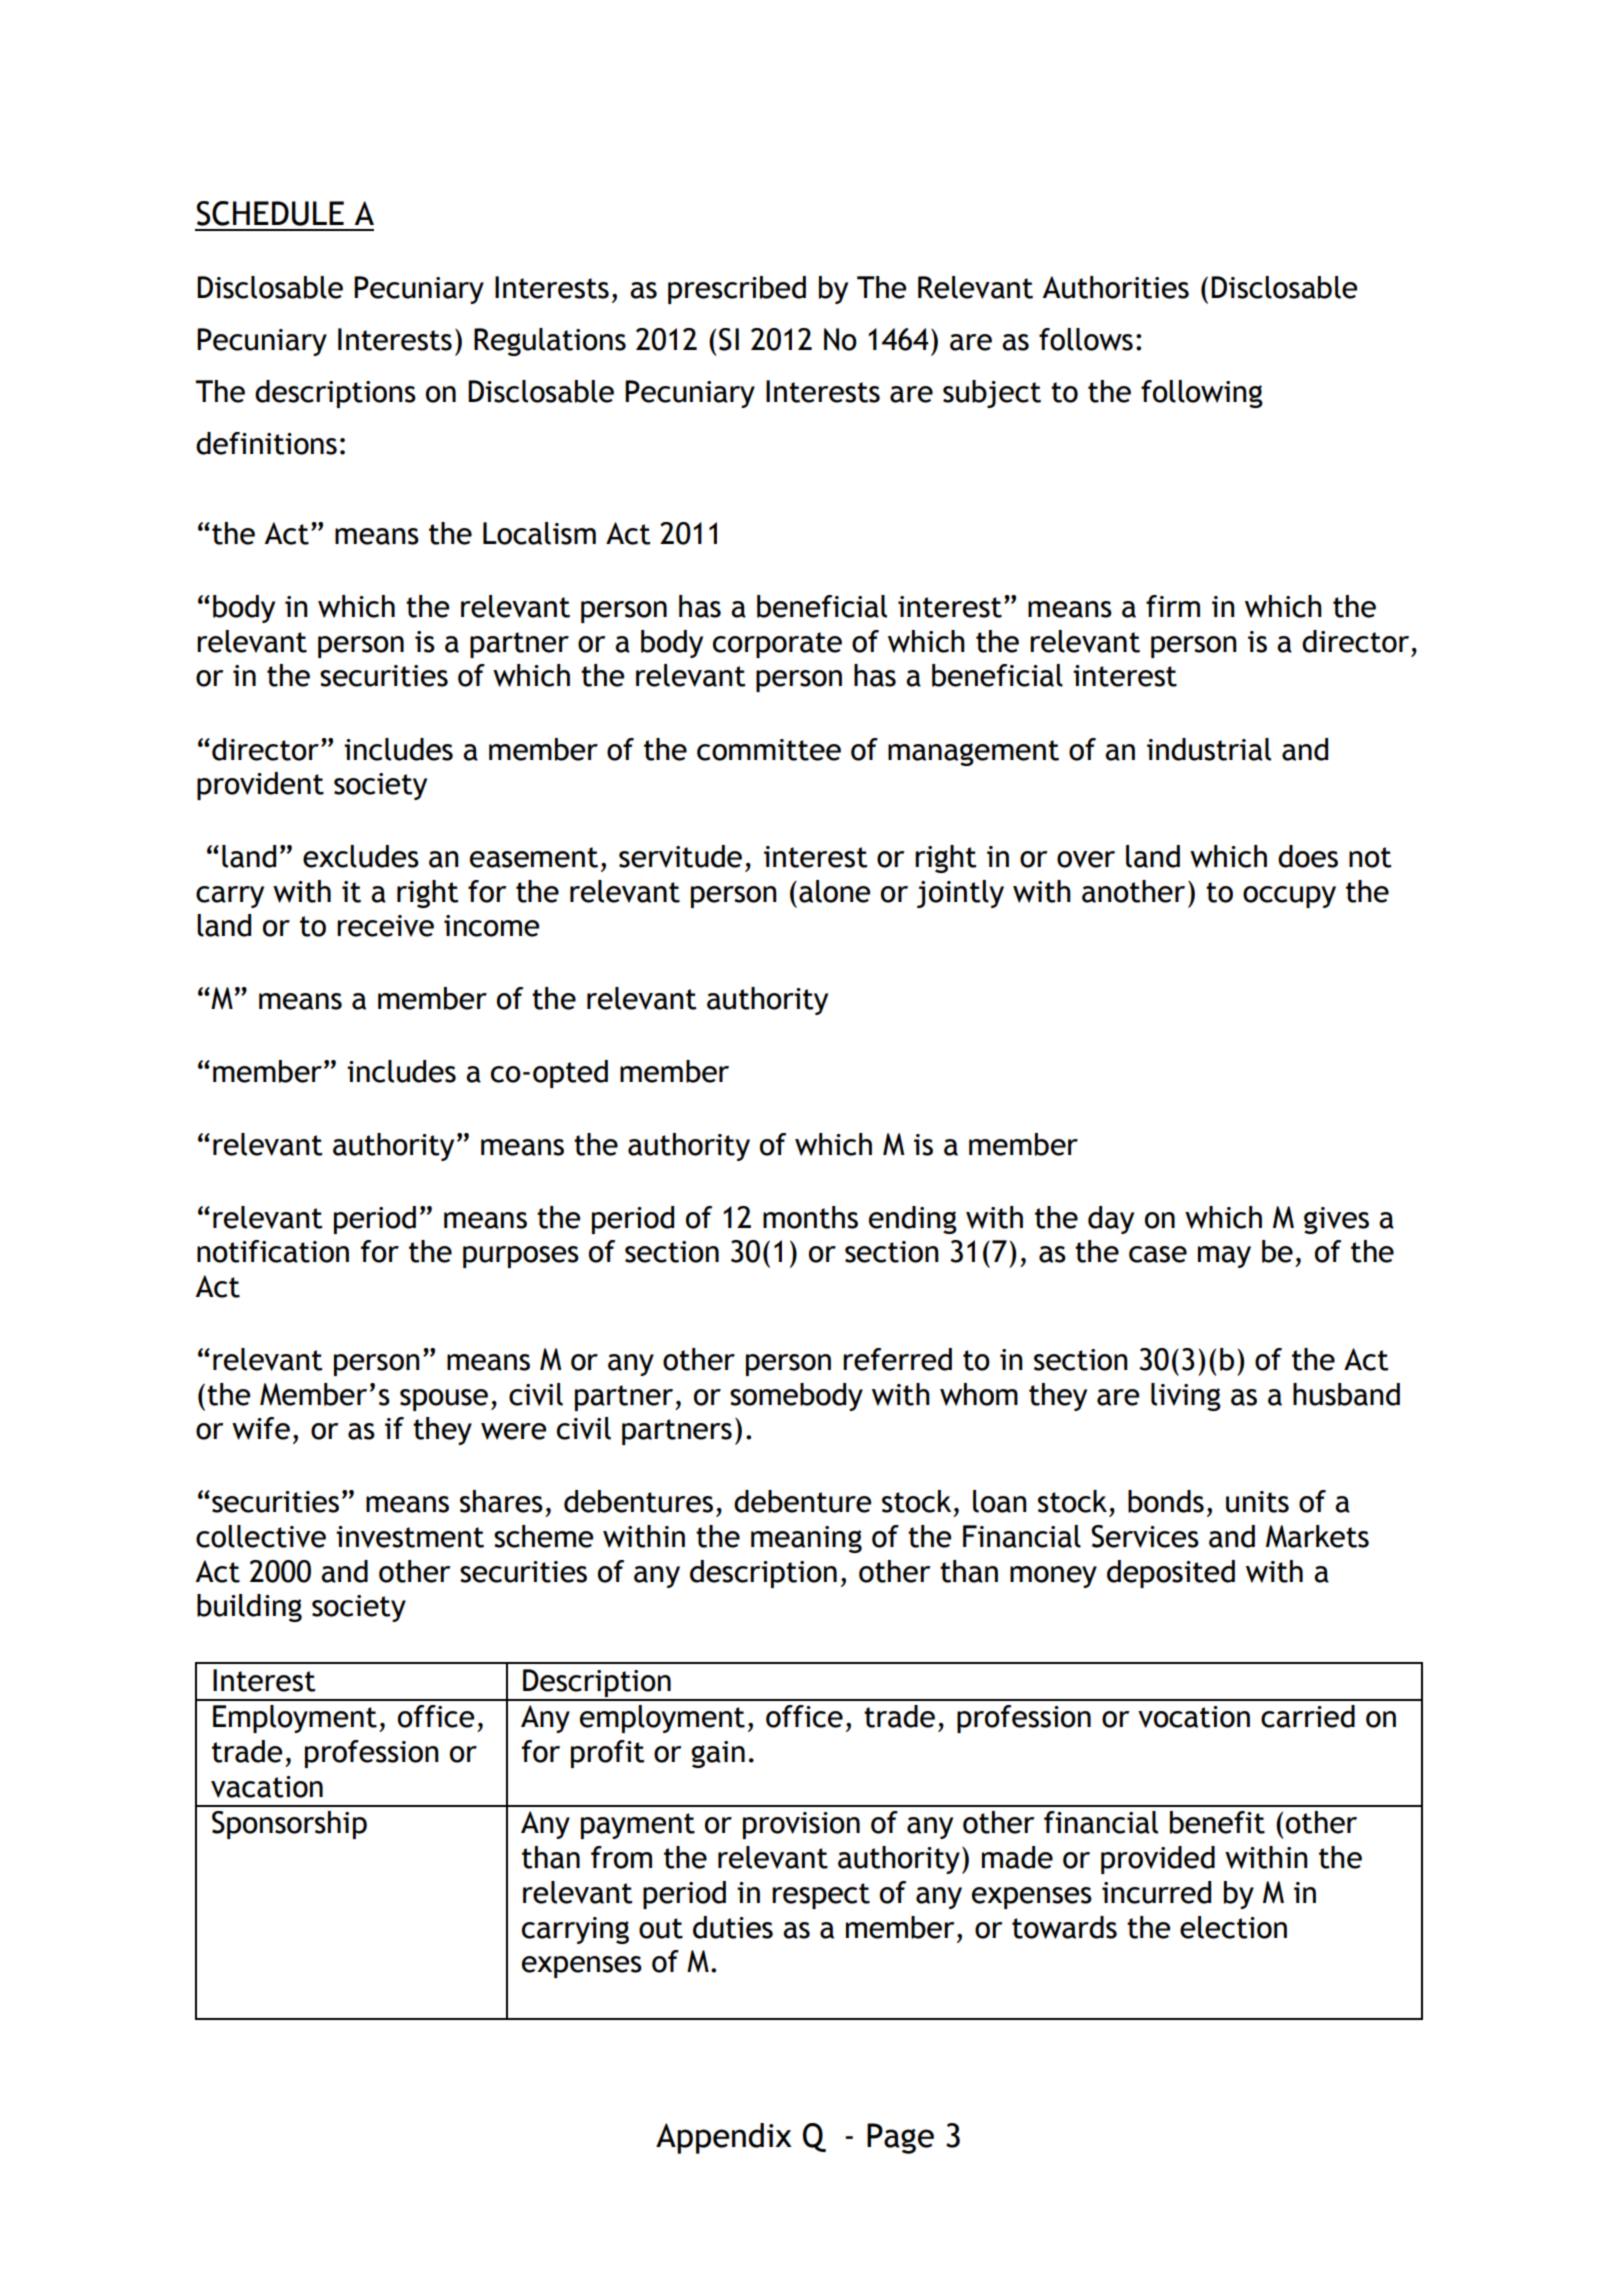 The height and width of the screenshot is (2289, 1618). I want to click on investment, so click(410, 1537).
